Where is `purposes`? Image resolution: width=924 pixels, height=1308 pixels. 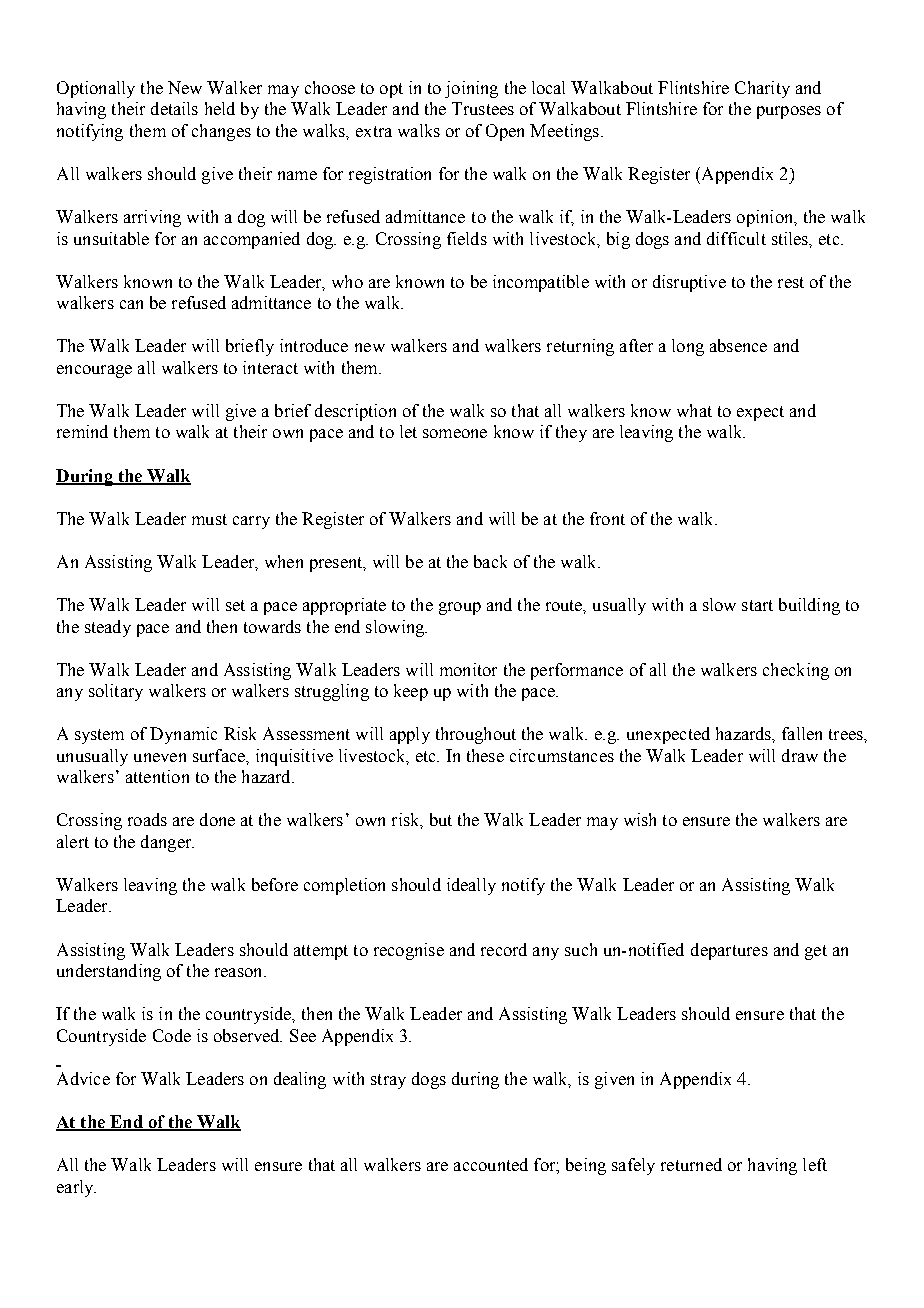 purposes is located at coordinates (789, 112).
